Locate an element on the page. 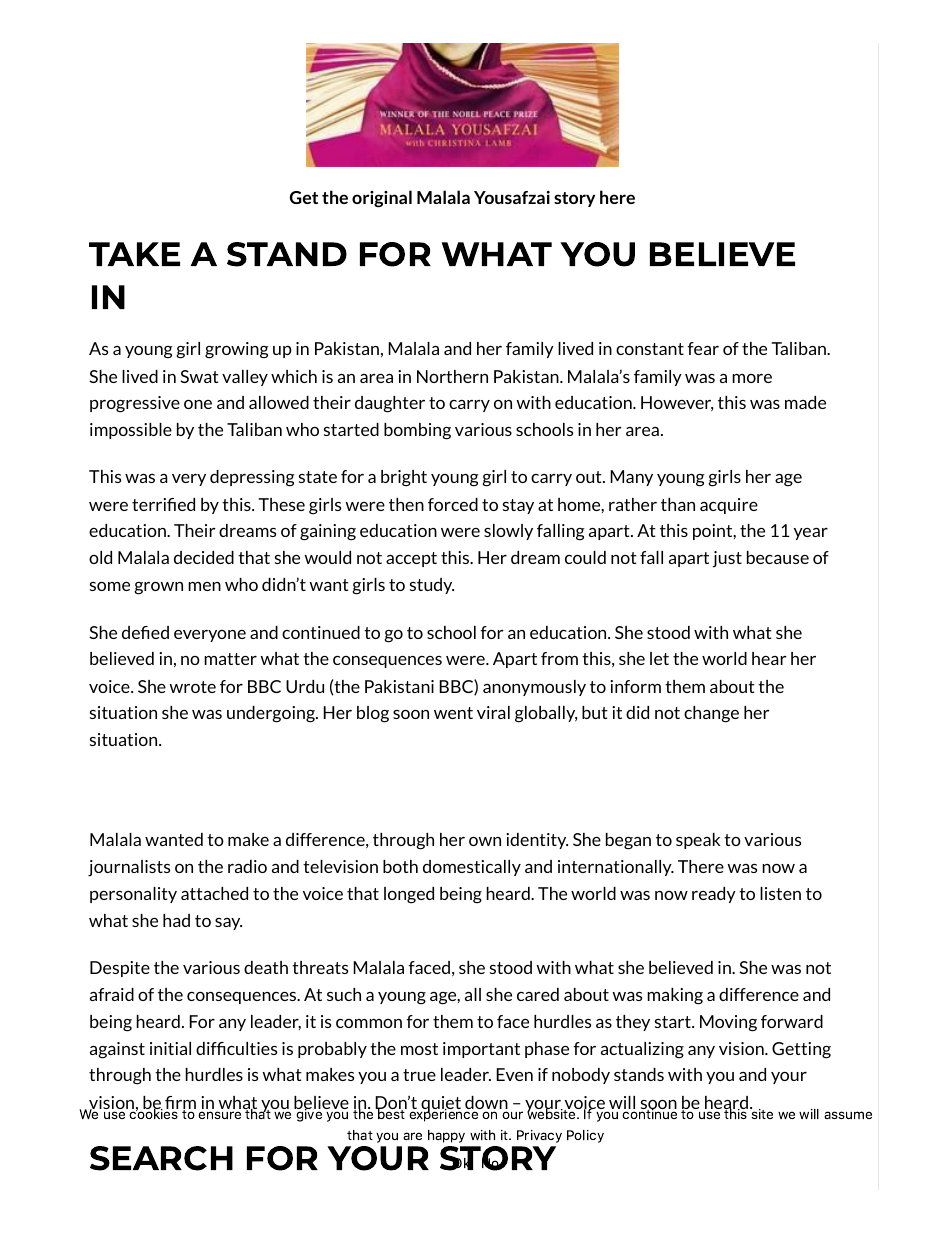 The image size is (952, 1233). TAKE is located at coordinates (134, 254).
